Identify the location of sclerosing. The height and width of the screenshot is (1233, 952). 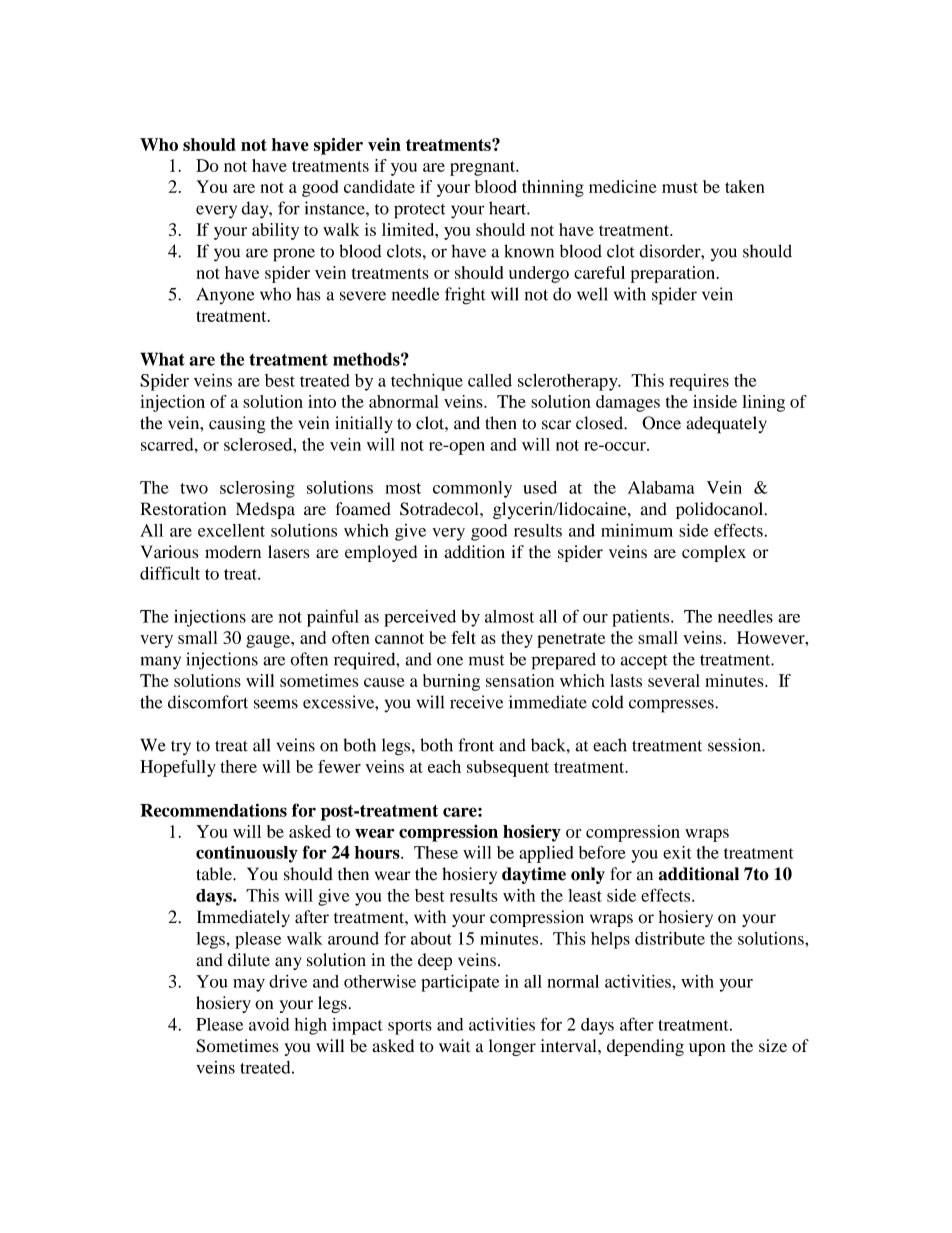
(257, 489).
